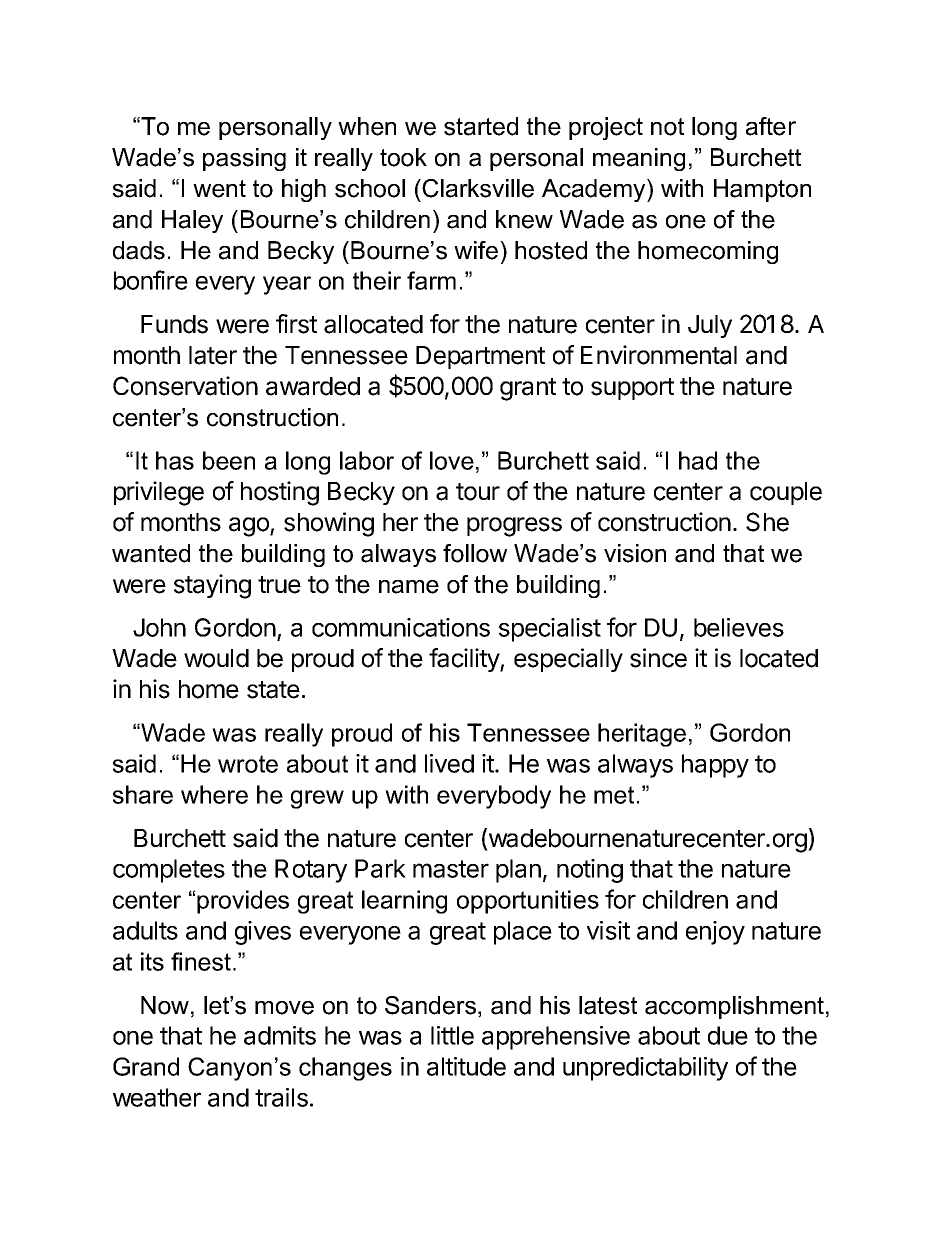  What do you see at coordinates (244, 159) in the page?
I see `passing` at bounding box center [244, 159].
